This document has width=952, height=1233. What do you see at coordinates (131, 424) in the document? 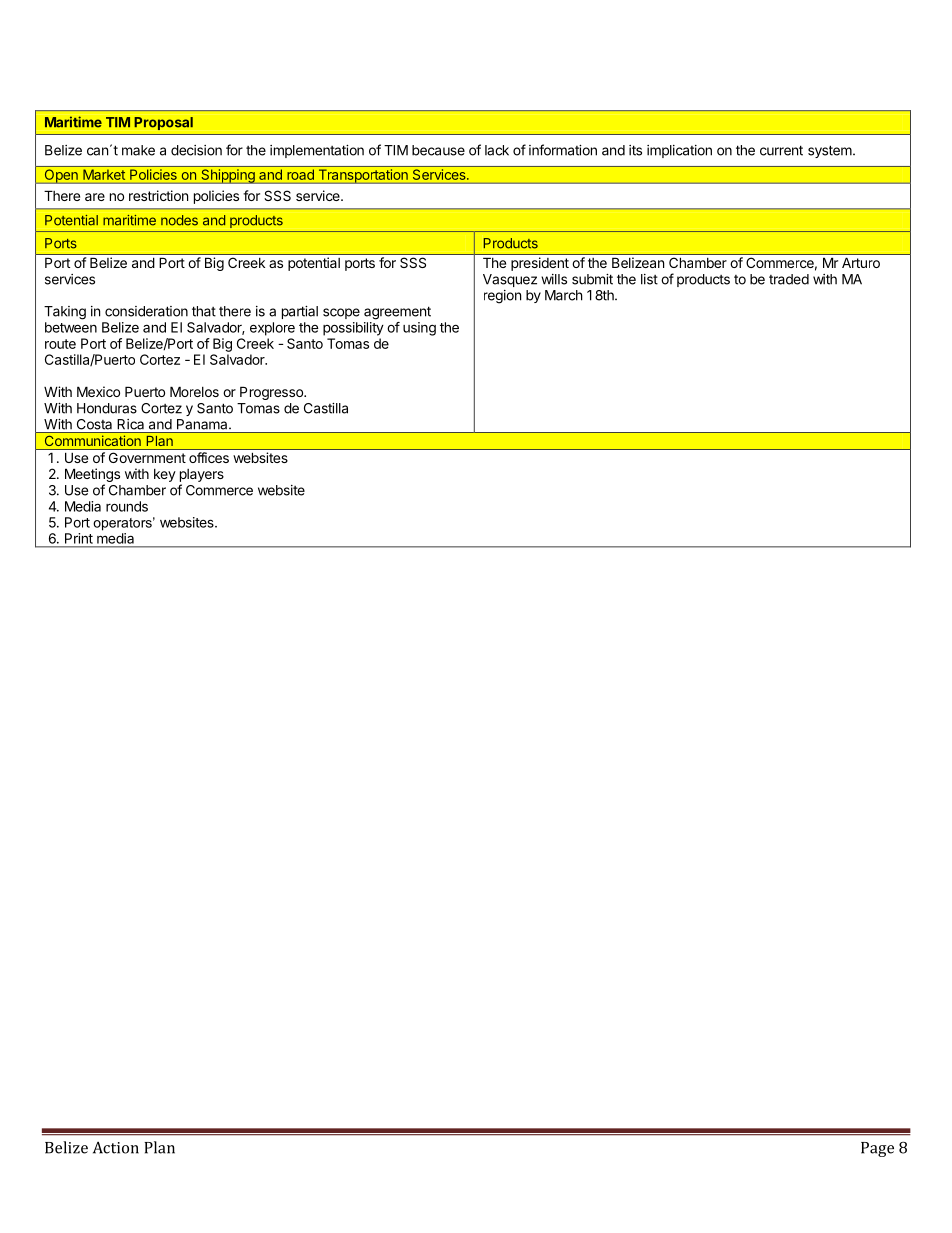
I see `Rica` at bounding box center [131, 424].
